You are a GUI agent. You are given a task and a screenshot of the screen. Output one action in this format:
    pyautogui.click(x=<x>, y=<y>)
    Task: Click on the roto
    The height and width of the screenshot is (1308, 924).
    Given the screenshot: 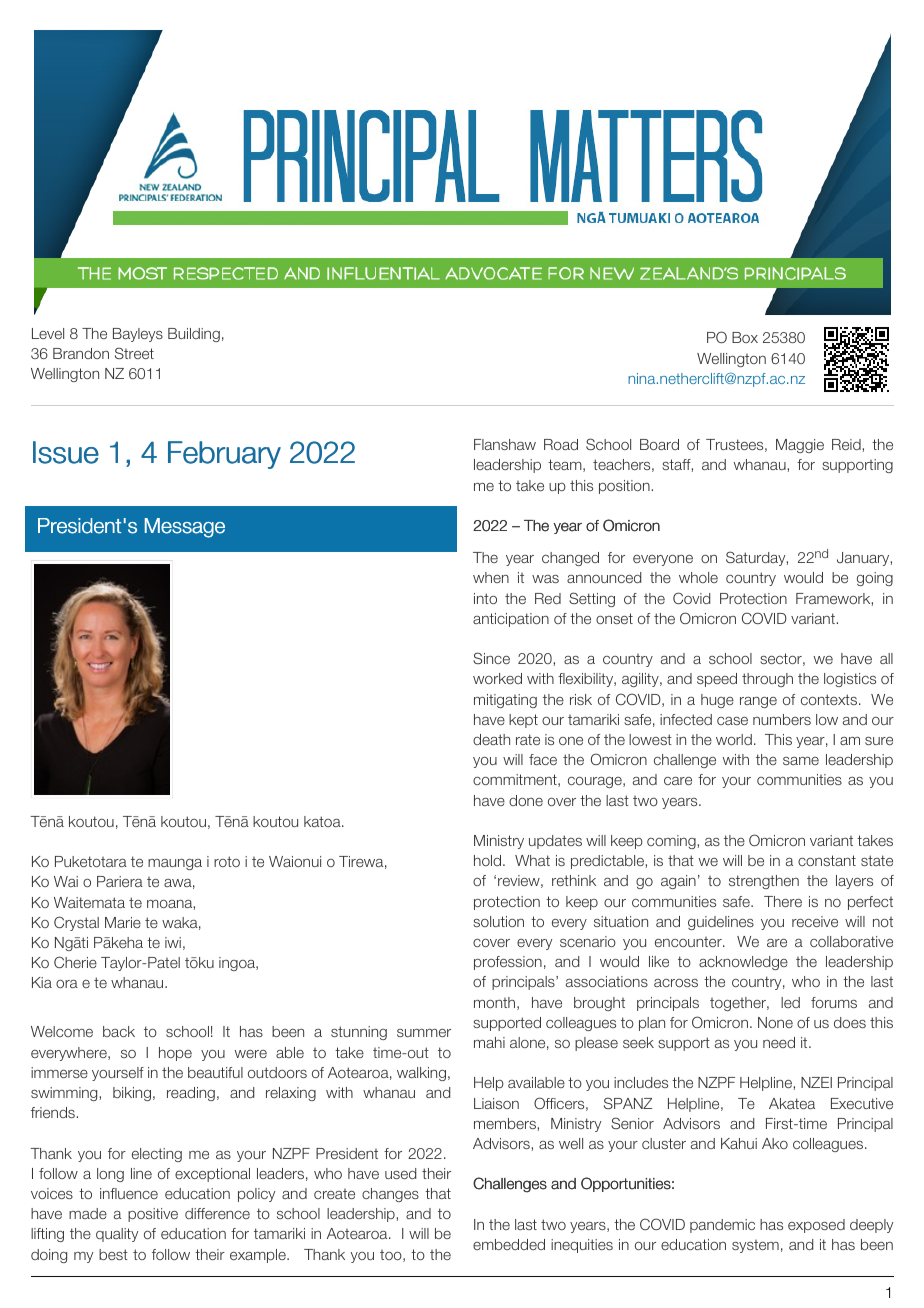 What is the action you would take?
    pyautogui.click(x=227, y=861)
